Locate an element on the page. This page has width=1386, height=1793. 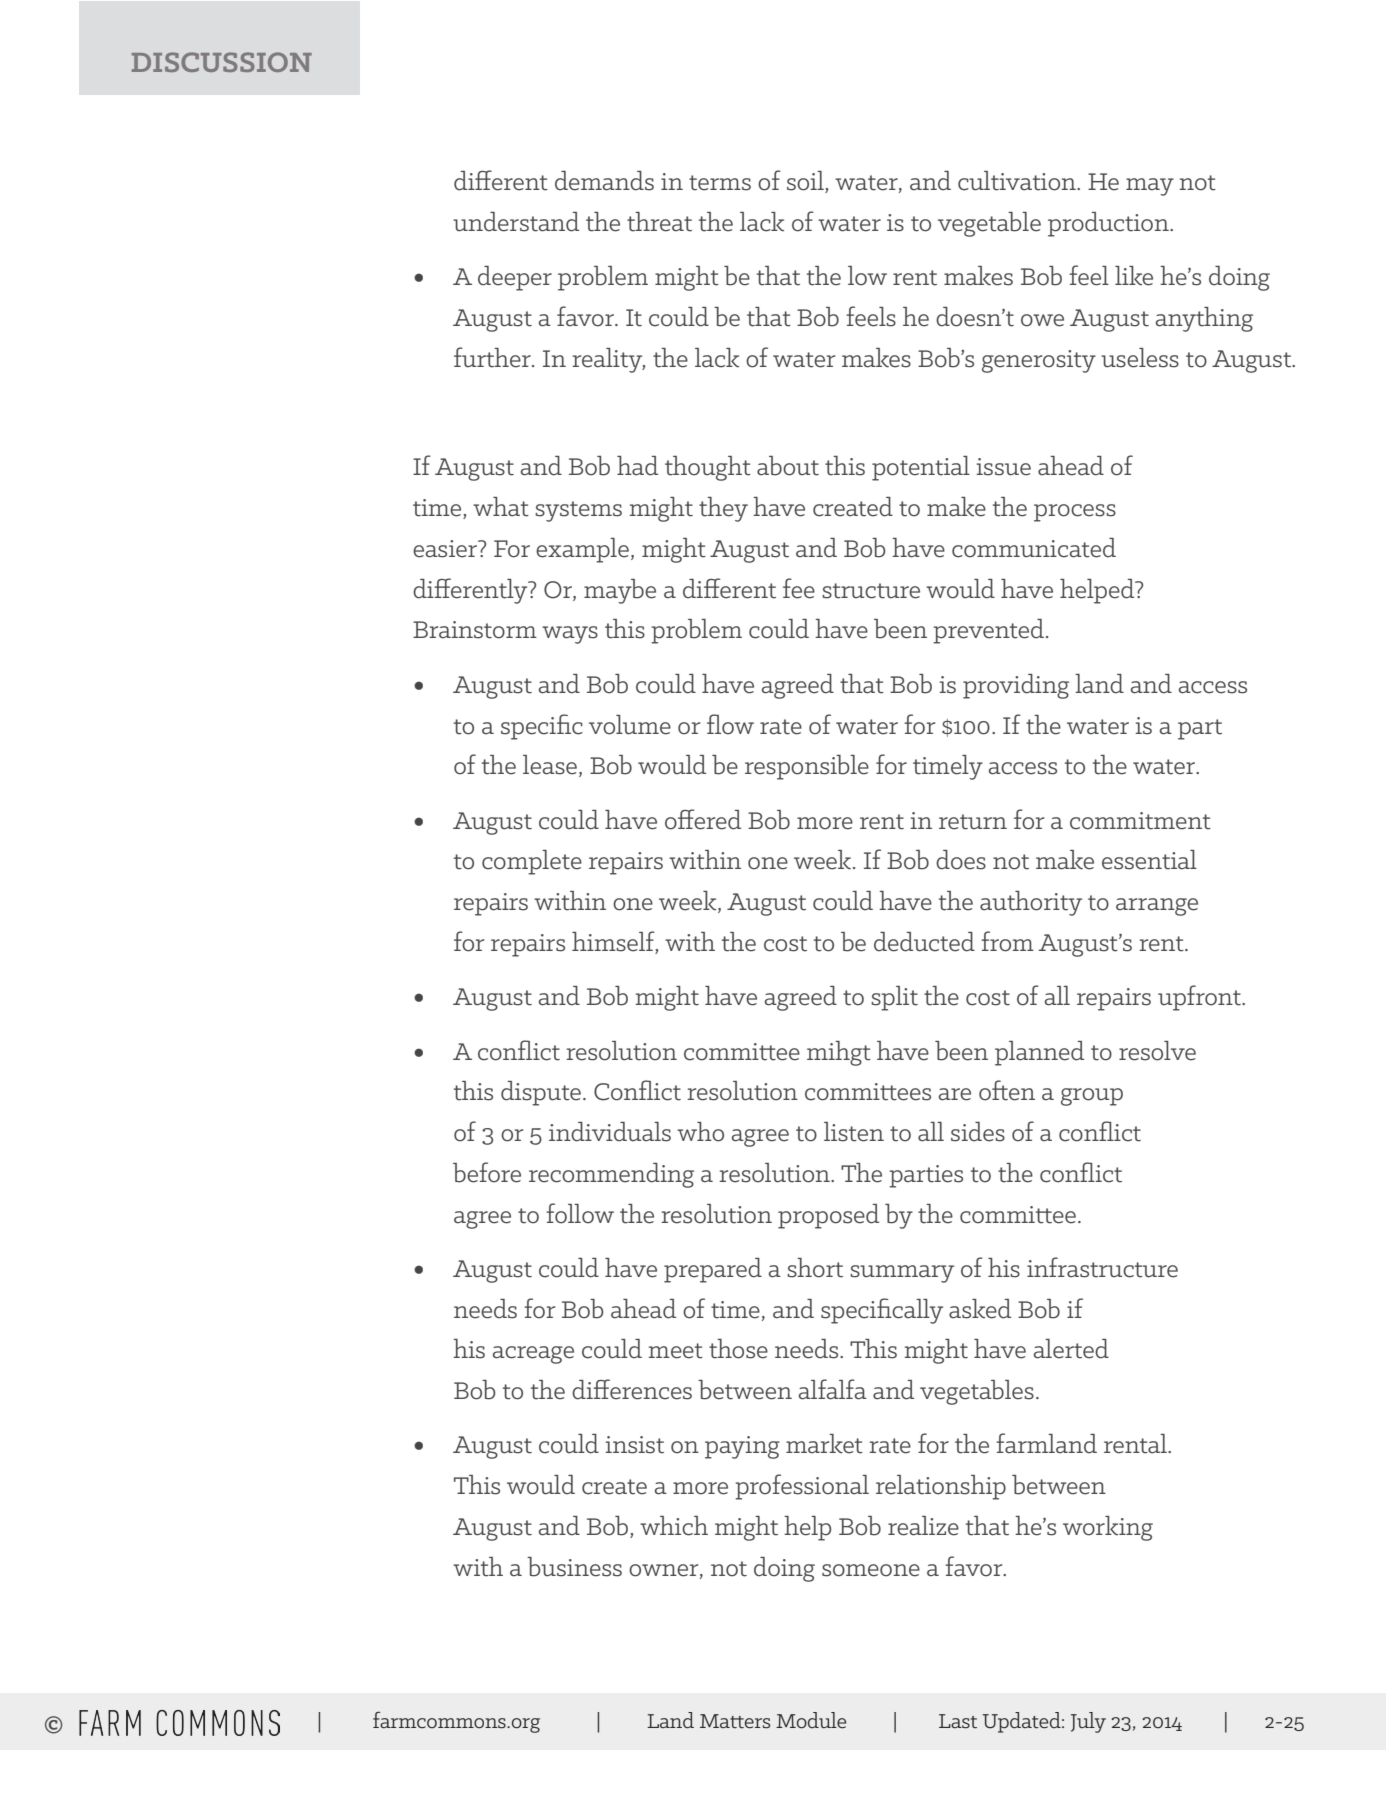
terms is located at coordinates (720, 183).
